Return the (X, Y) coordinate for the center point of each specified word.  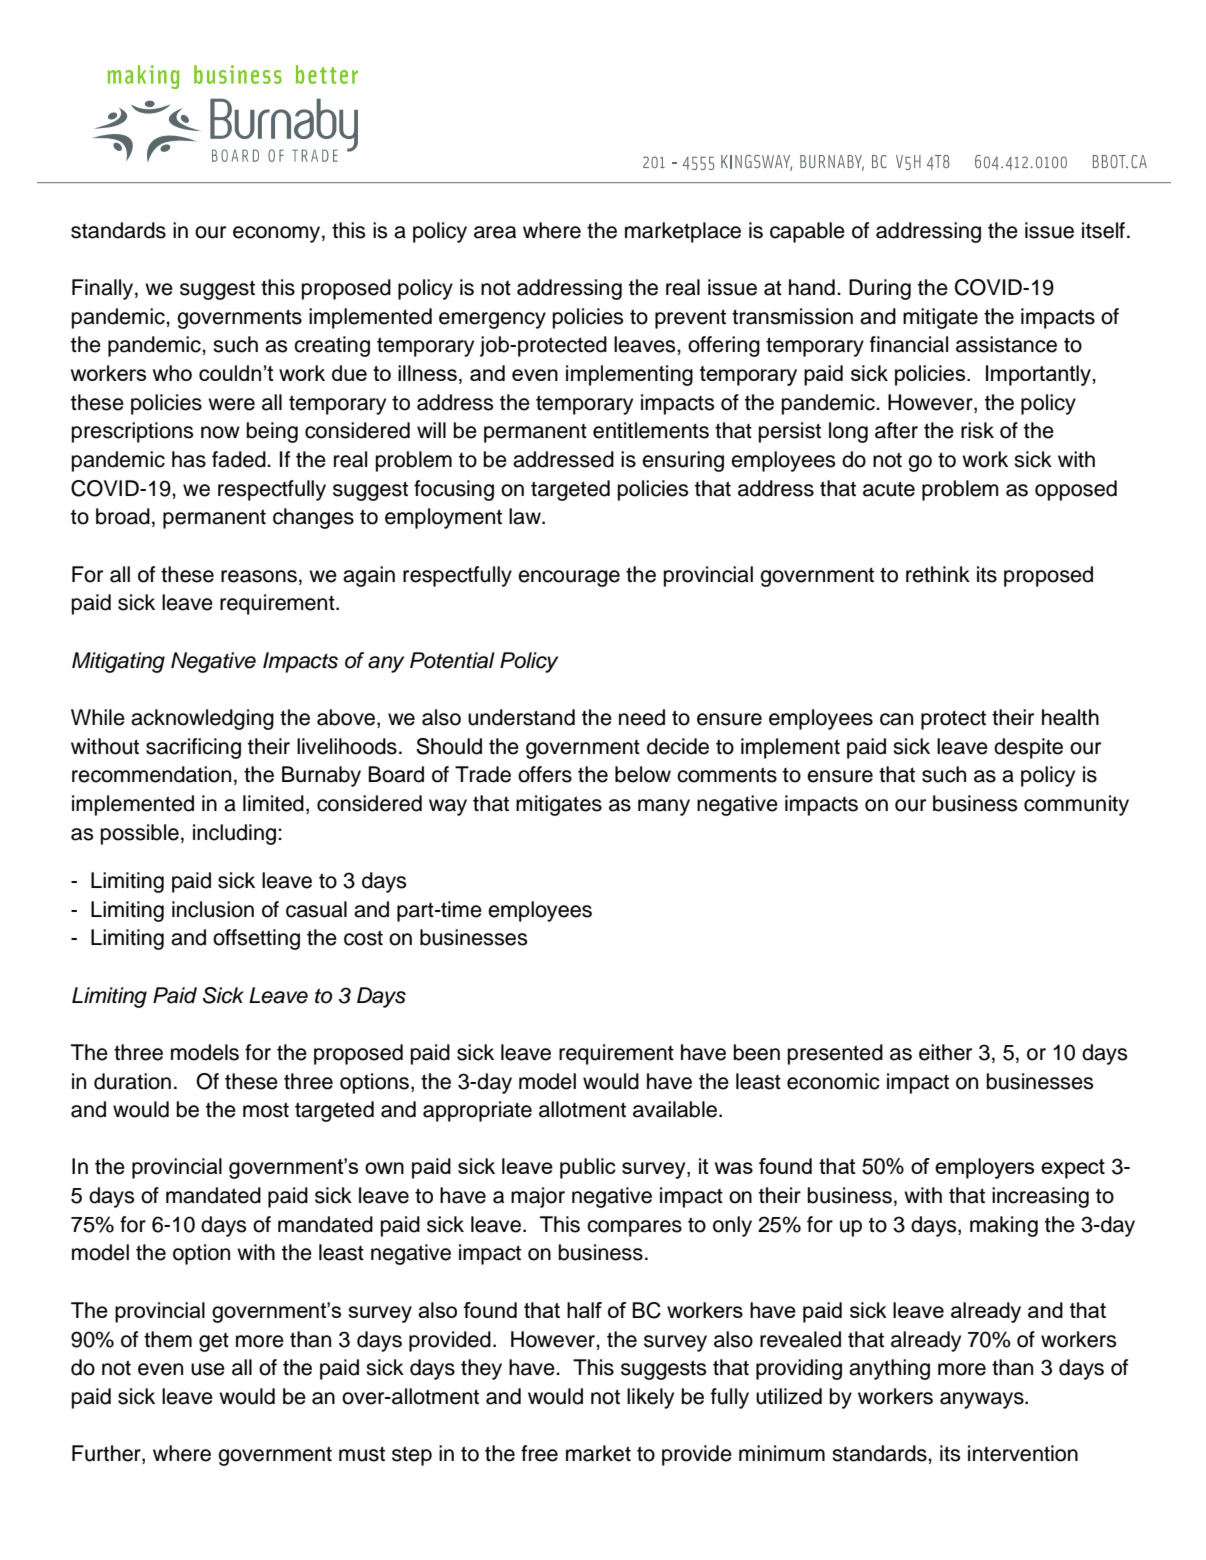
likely (650, 1398)
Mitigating (118, 662)
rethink (938, 574)
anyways (983, 1400)
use (208, 1369)
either (945, 1052)
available (675, 1109)
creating (332, 346)
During (880, 289)
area (495, 232)
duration (132, 1081)
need (642, 717)
